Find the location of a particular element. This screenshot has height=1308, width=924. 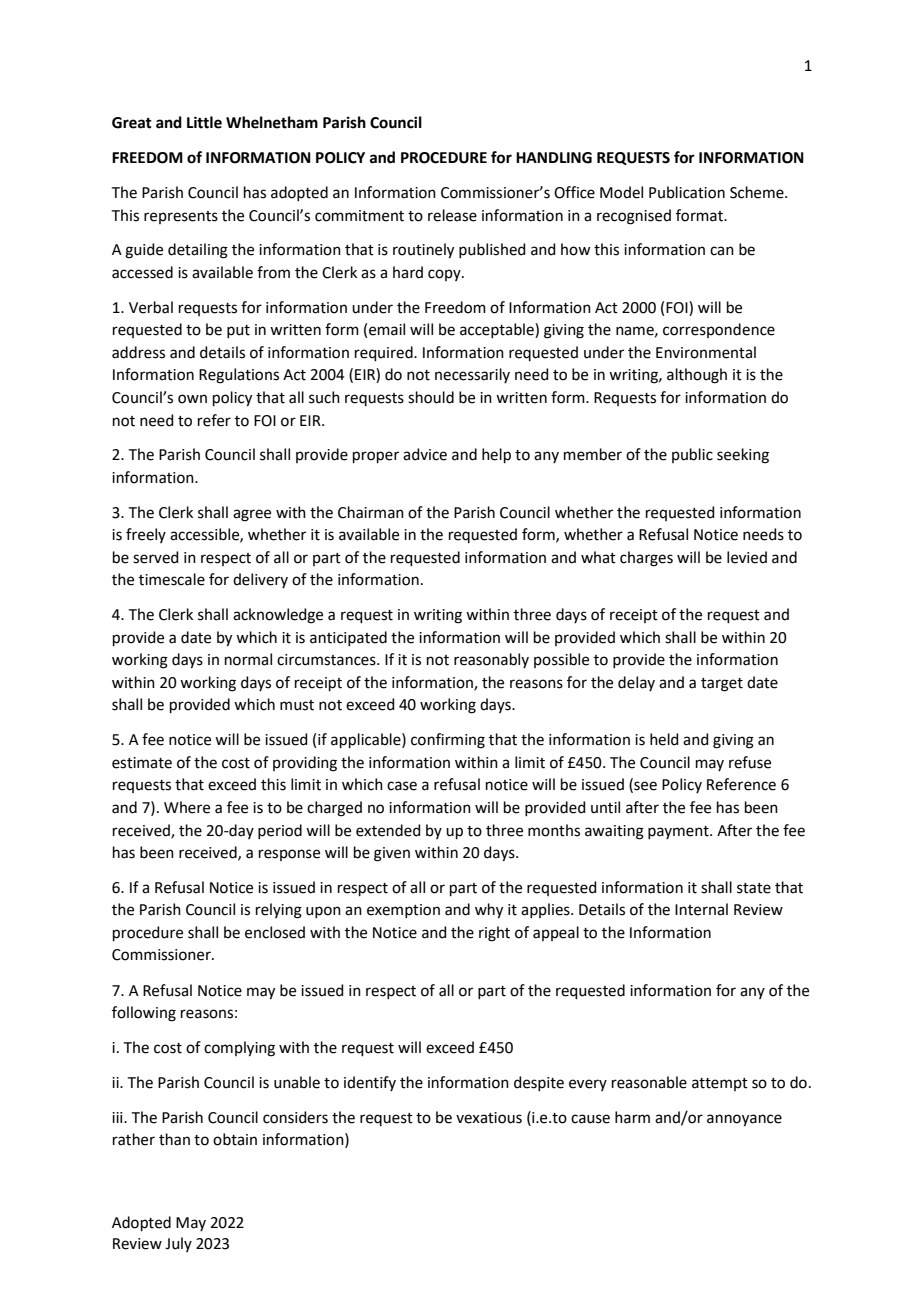

harm is located at coordinates (632, 1117).
